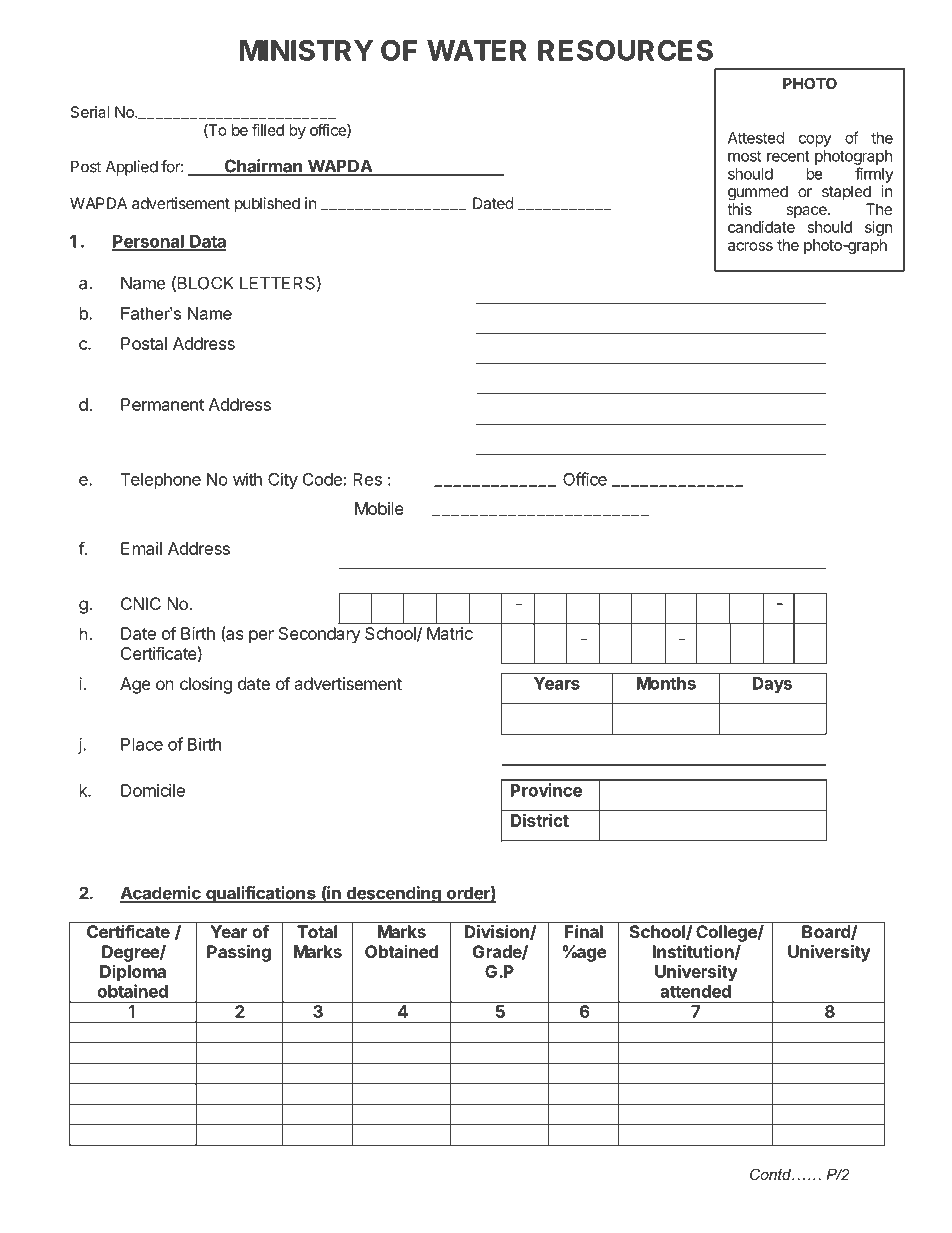 This page has width=952, height=1233. What do you see at coordinates (772, 685) in the page?
I see `Days` at bounding box center [772, 685].
